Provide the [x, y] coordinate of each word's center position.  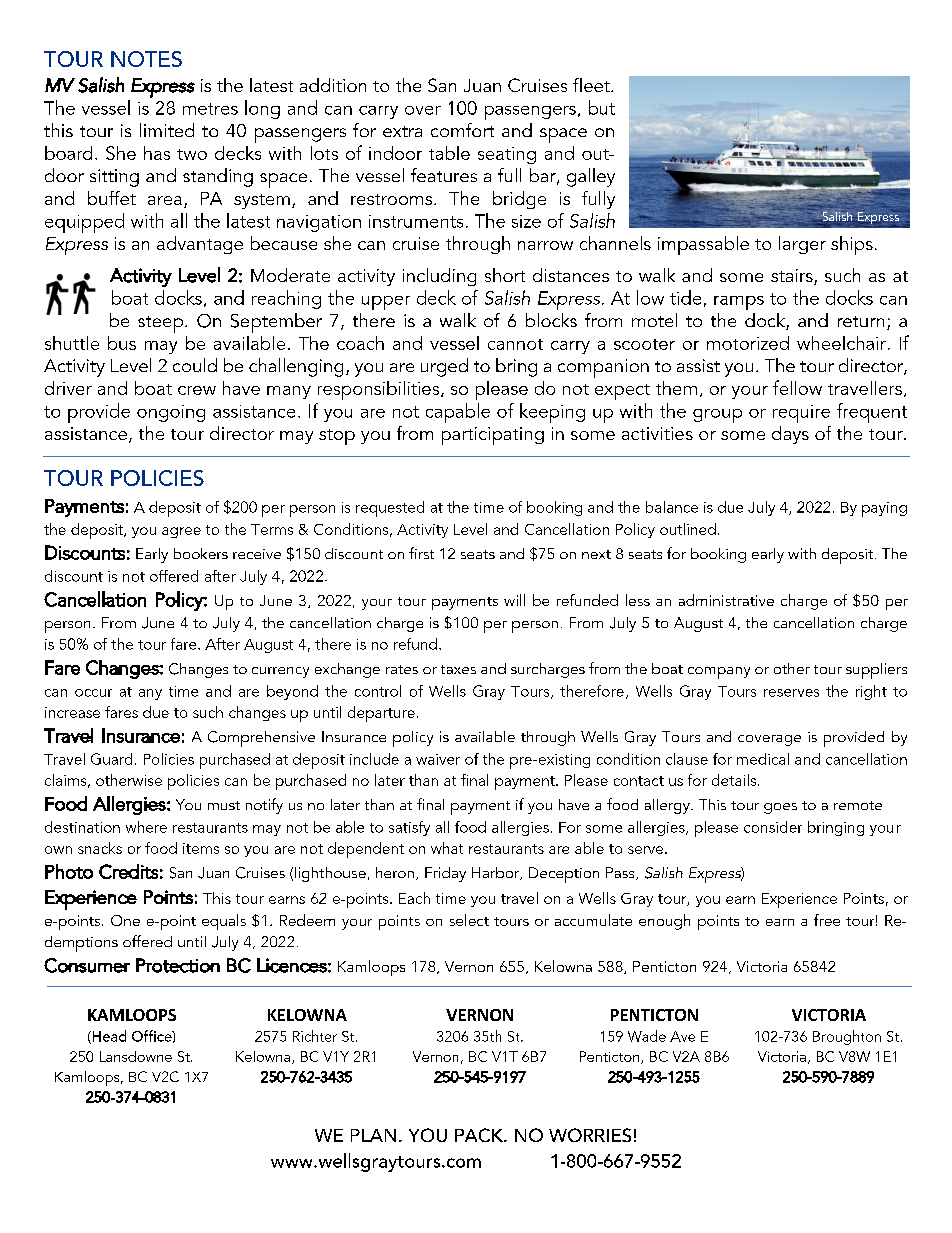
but [602, 107]
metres [210, 109]
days [790, 435]
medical [763, 759]
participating [493, 436]
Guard [111, 759]
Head [108, 1037]
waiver [438, 759]
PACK [480, 1135]
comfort [462, 130]
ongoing [171, 413]
